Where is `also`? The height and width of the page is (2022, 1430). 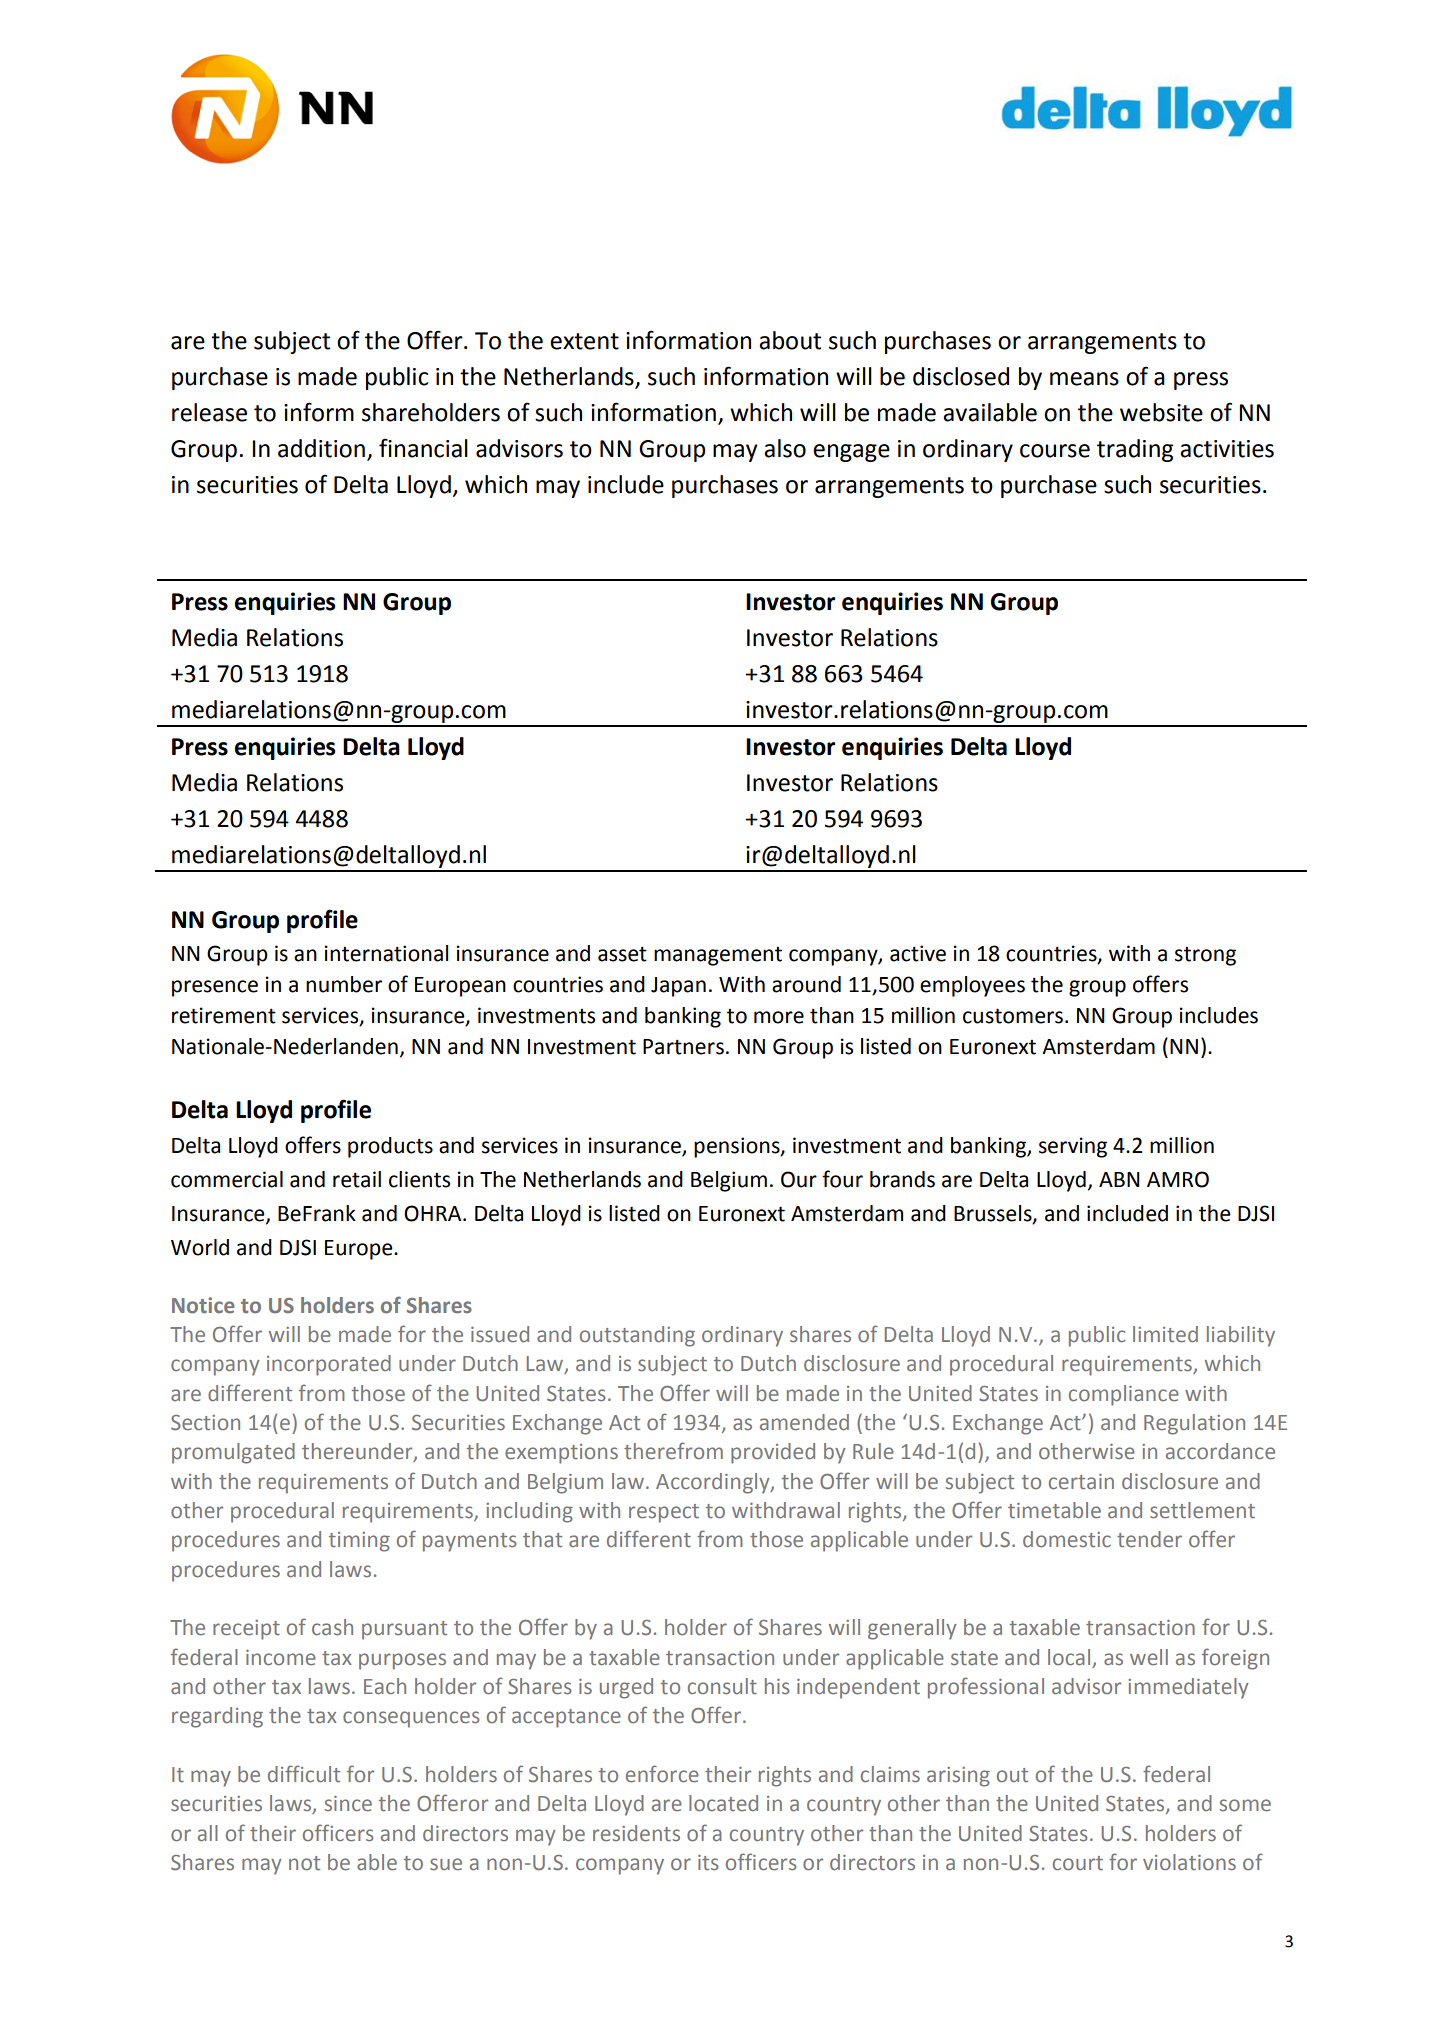 also is located at coordinates (785, 448).
